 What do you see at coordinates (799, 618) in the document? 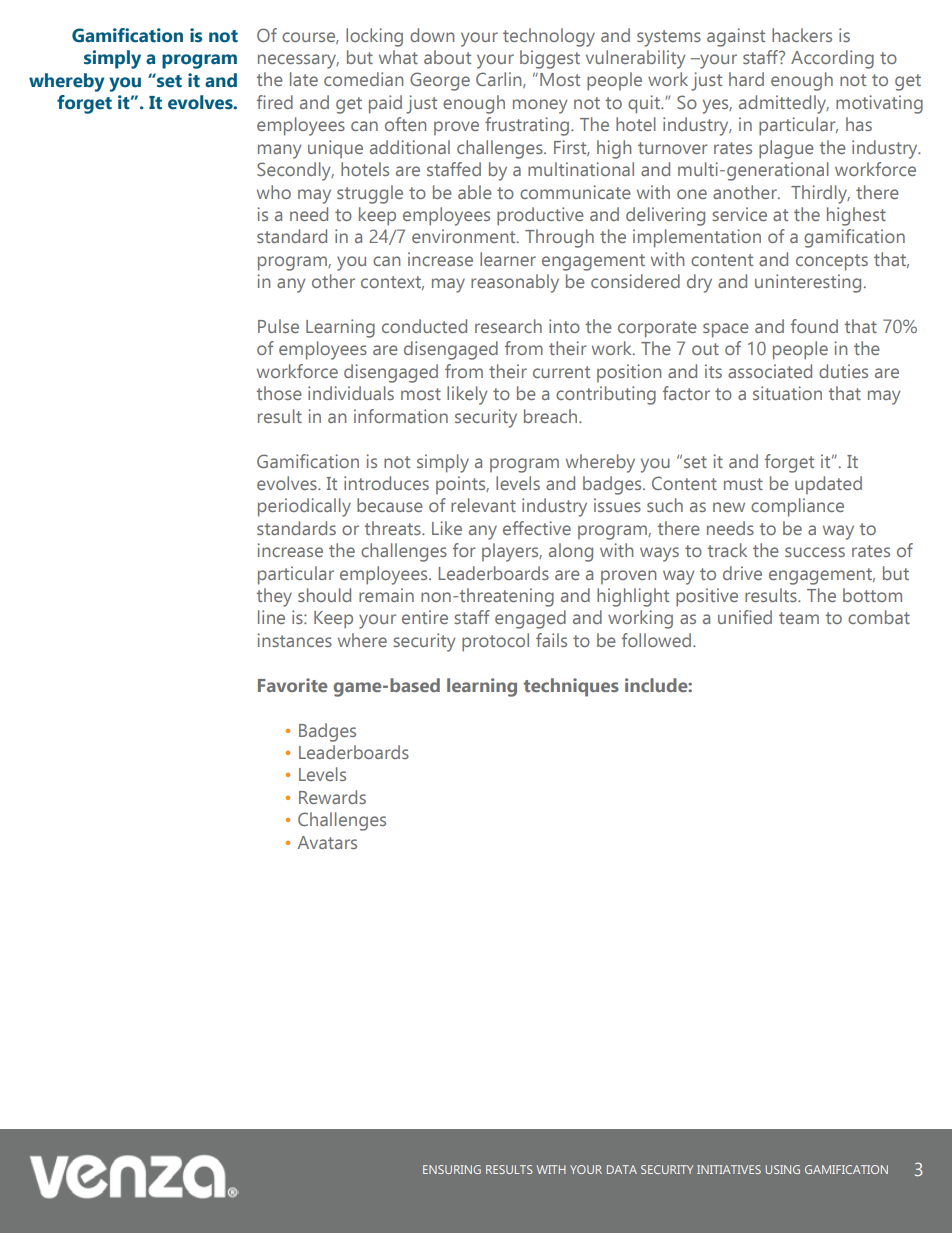
I see `team` at bounding box center [799, 618].
